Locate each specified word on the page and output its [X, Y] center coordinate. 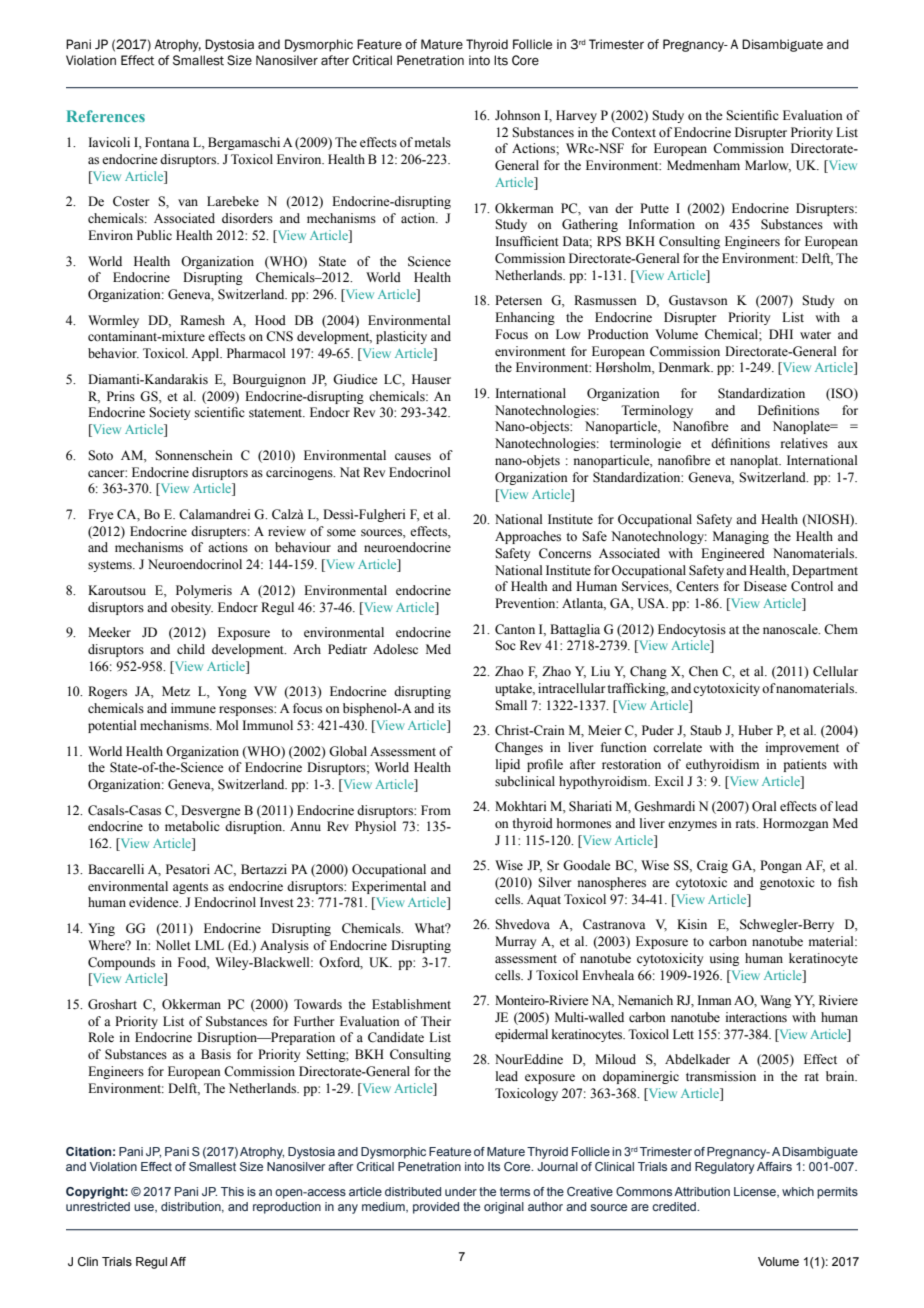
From [436, 810]
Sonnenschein [194, 455]
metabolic [192, 826]
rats [747, 824]
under [461, 1191]
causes [413, 457]
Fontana [167, 142]
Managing [741, 537]
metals [433, 142]
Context [634, 132]
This [232, 1191]
